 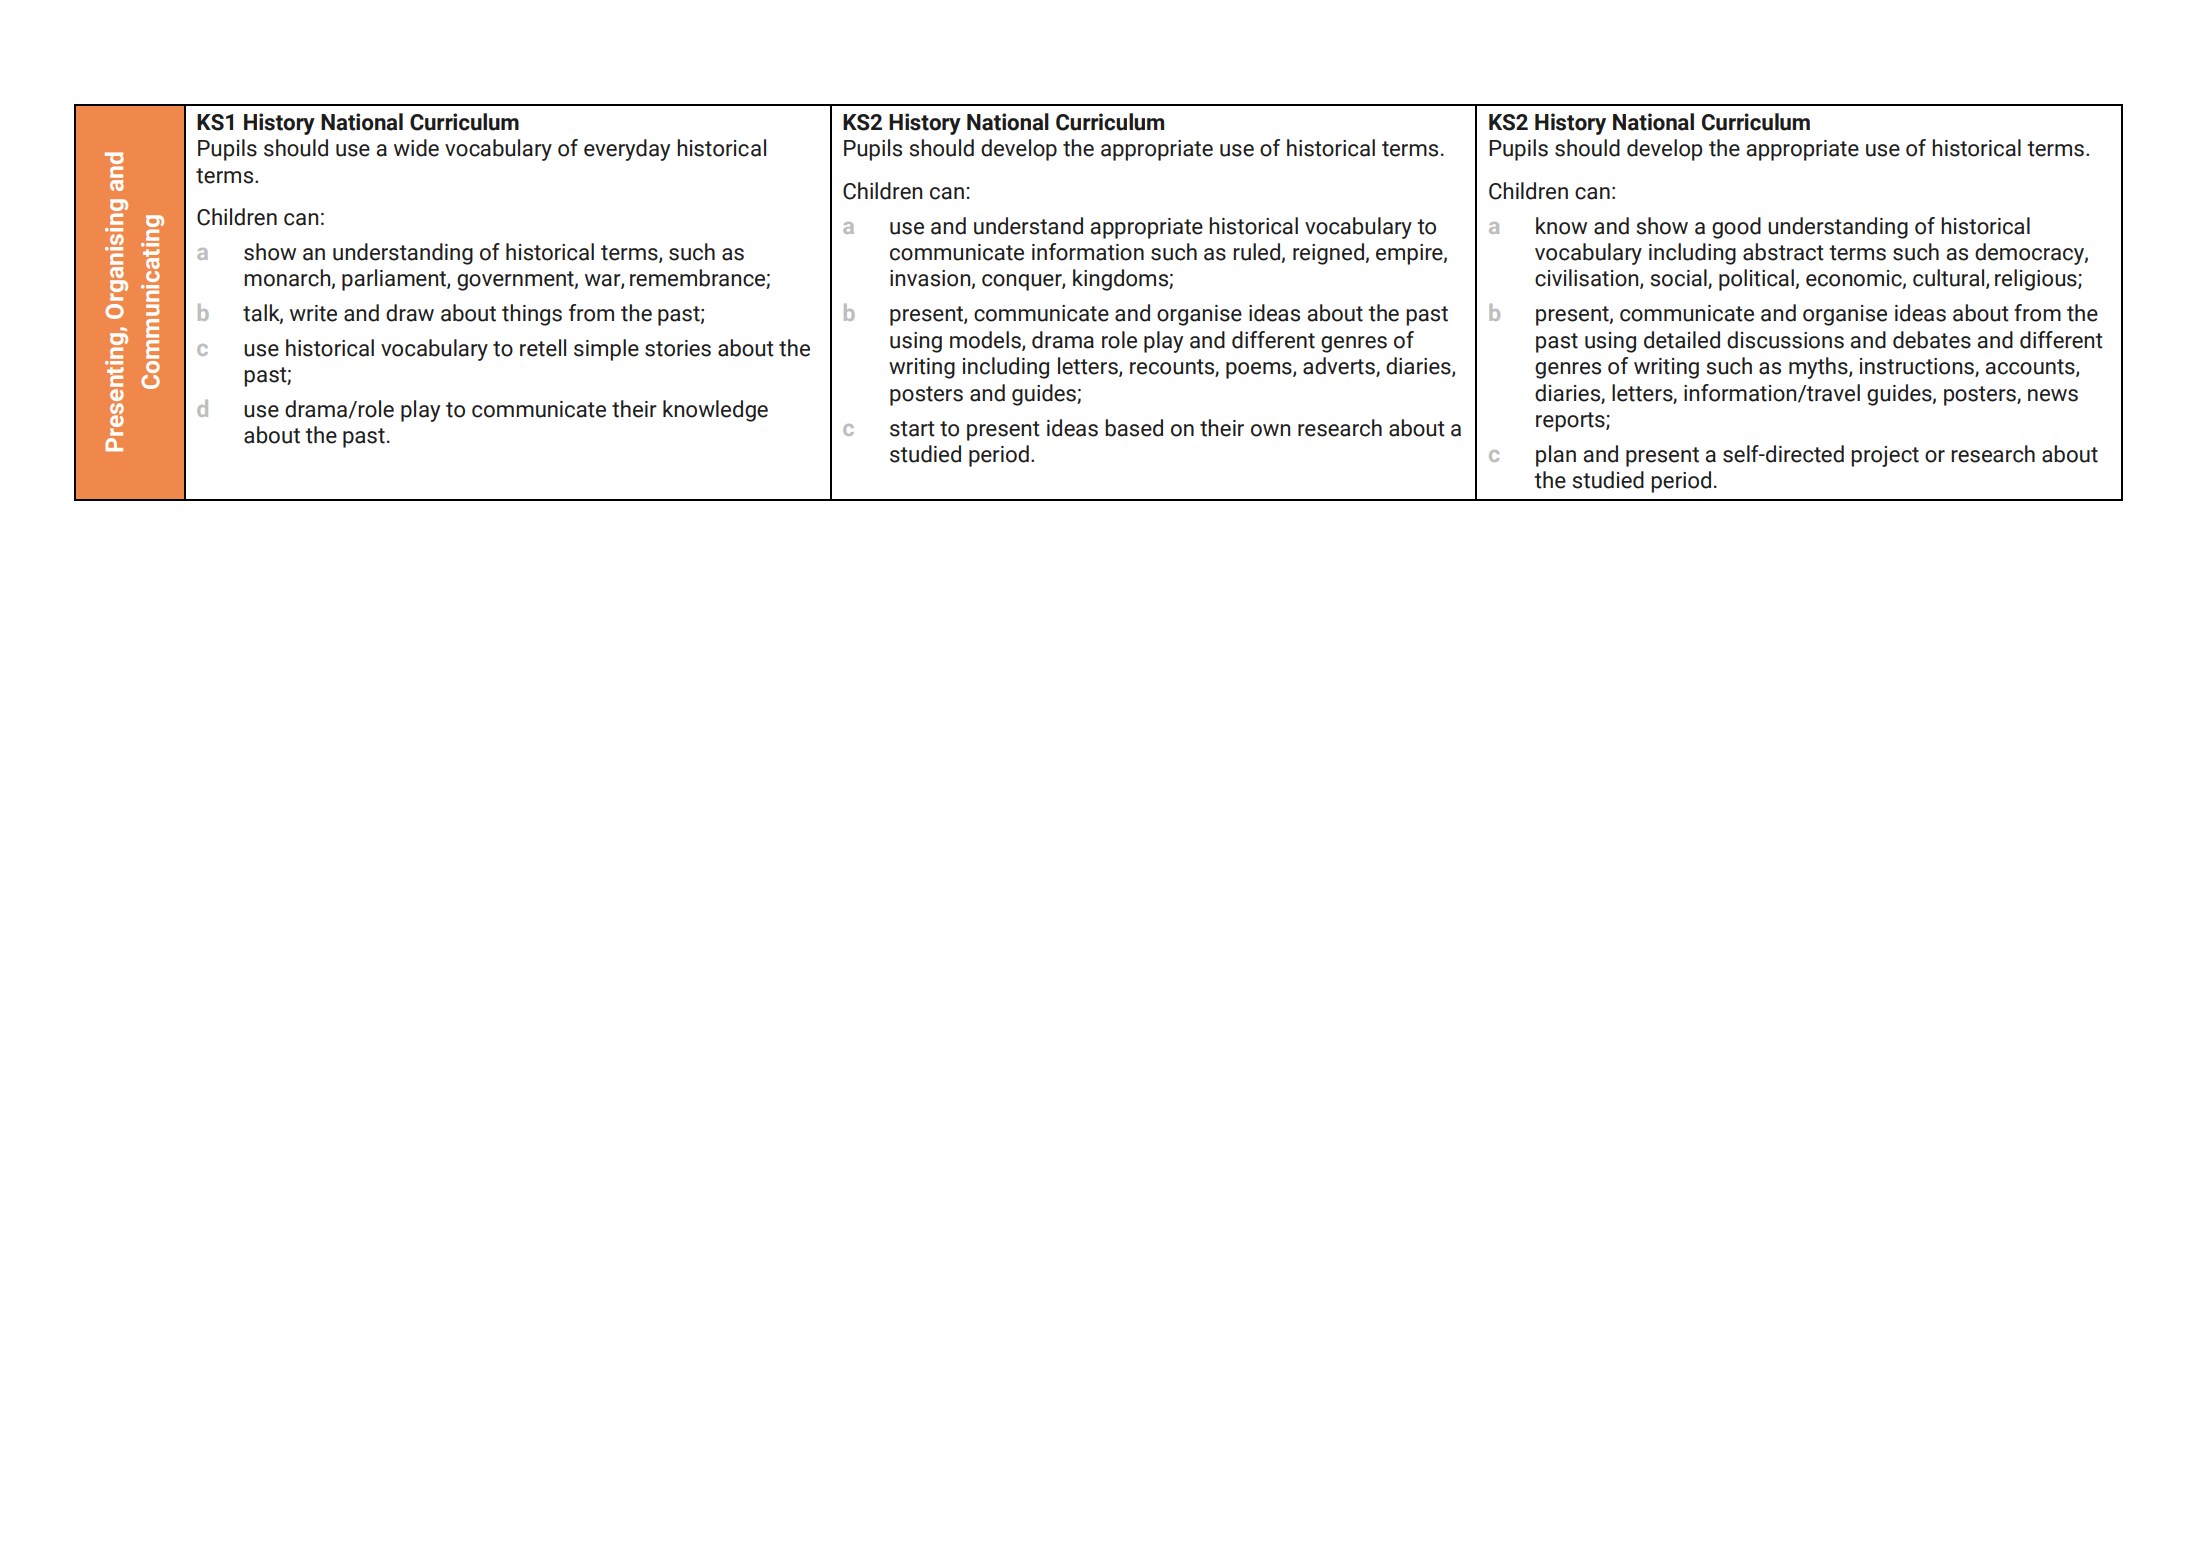 What do you see at coordinates (627, 150) in the document?
I see `everyday` at bounding box center [627, 150].
